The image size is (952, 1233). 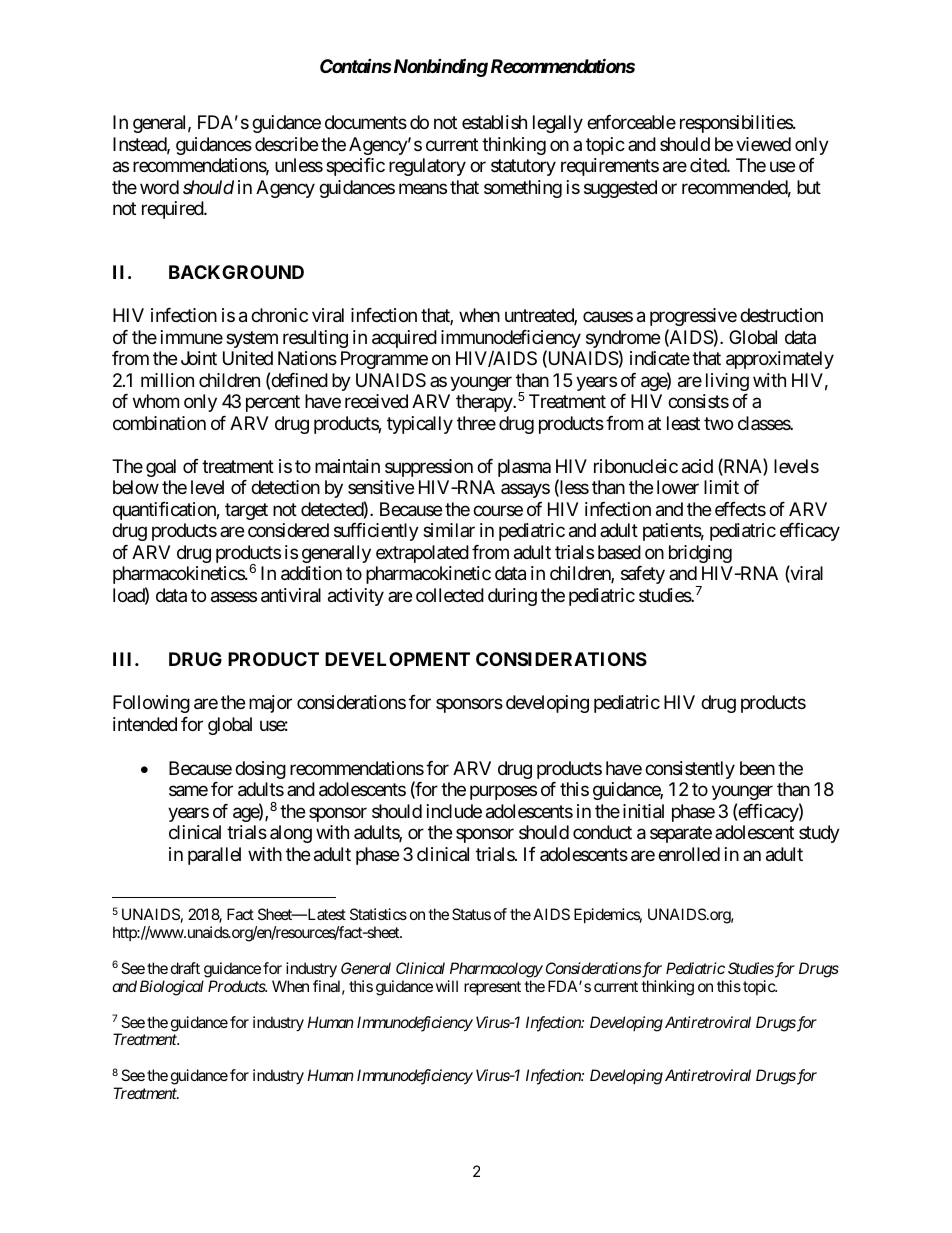 What do you see at coordinates (404, 339) in the image?
I see `acquired` at bounding box center [404, 339].
